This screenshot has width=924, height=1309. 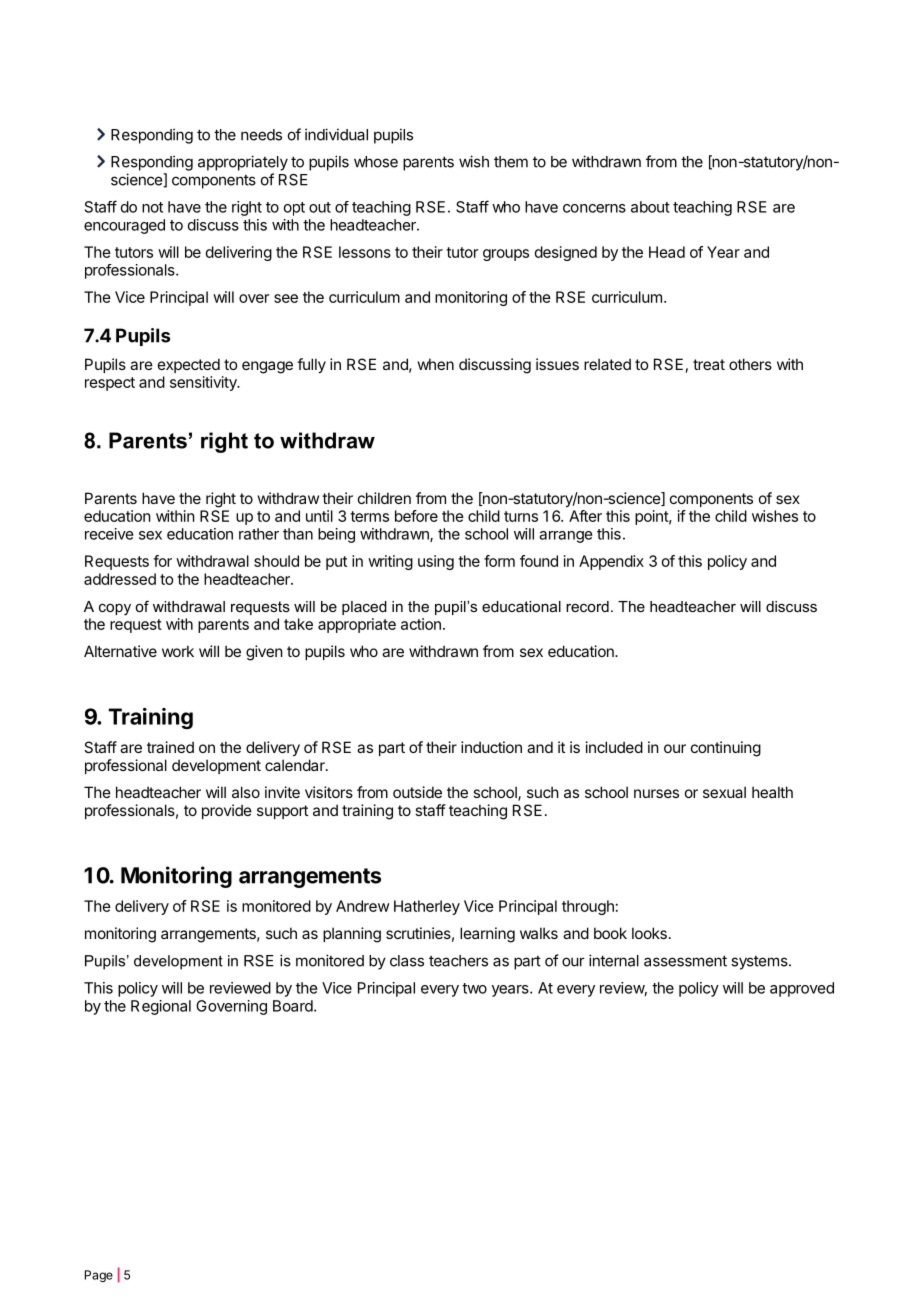 I want to click on Regional, so click(x=161, y=1007).
